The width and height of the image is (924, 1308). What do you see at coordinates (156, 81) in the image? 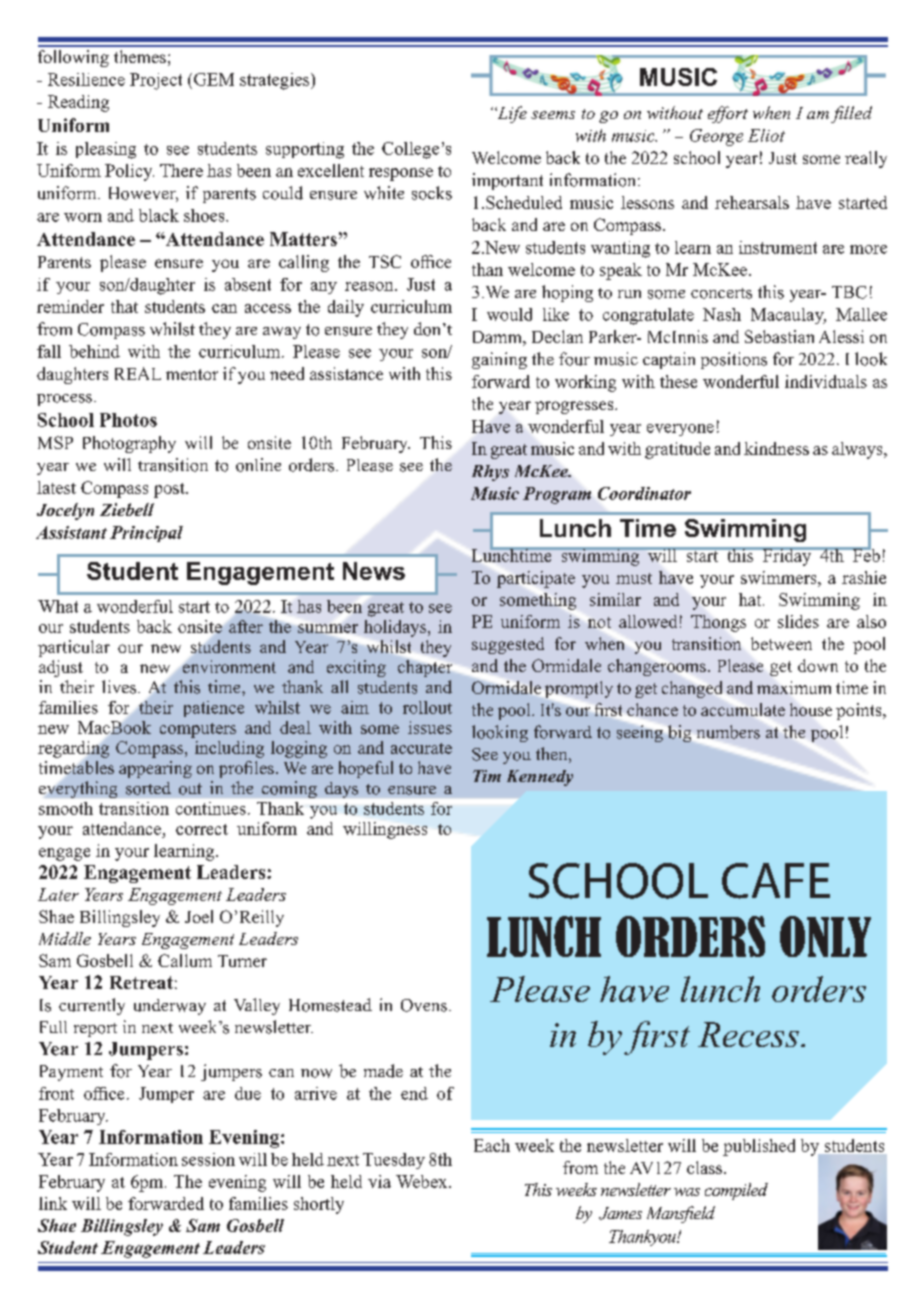
I see `Project` at bounding box center [156, 81].
